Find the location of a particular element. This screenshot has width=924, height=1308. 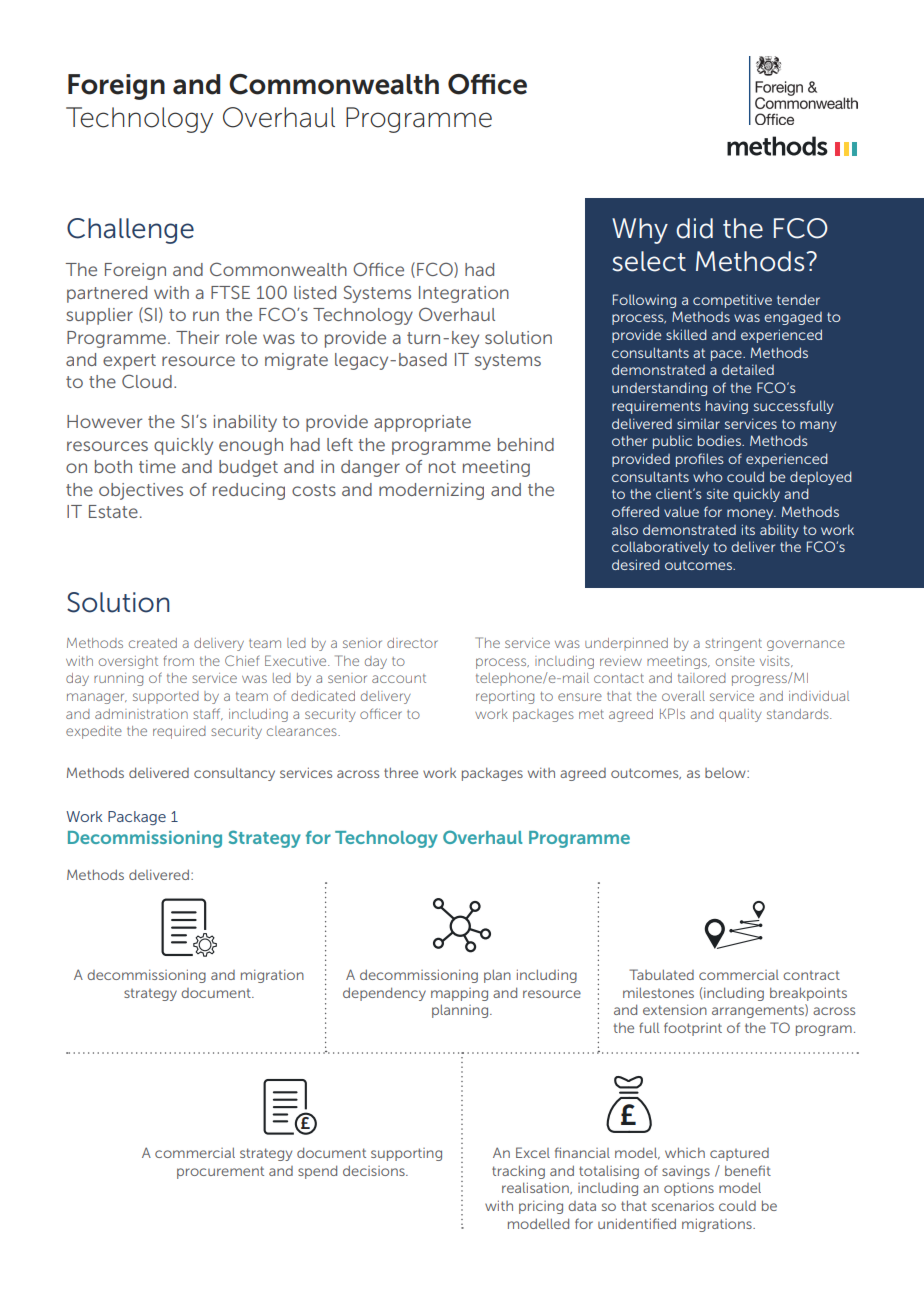

who is located at coordinates (708, 476).
